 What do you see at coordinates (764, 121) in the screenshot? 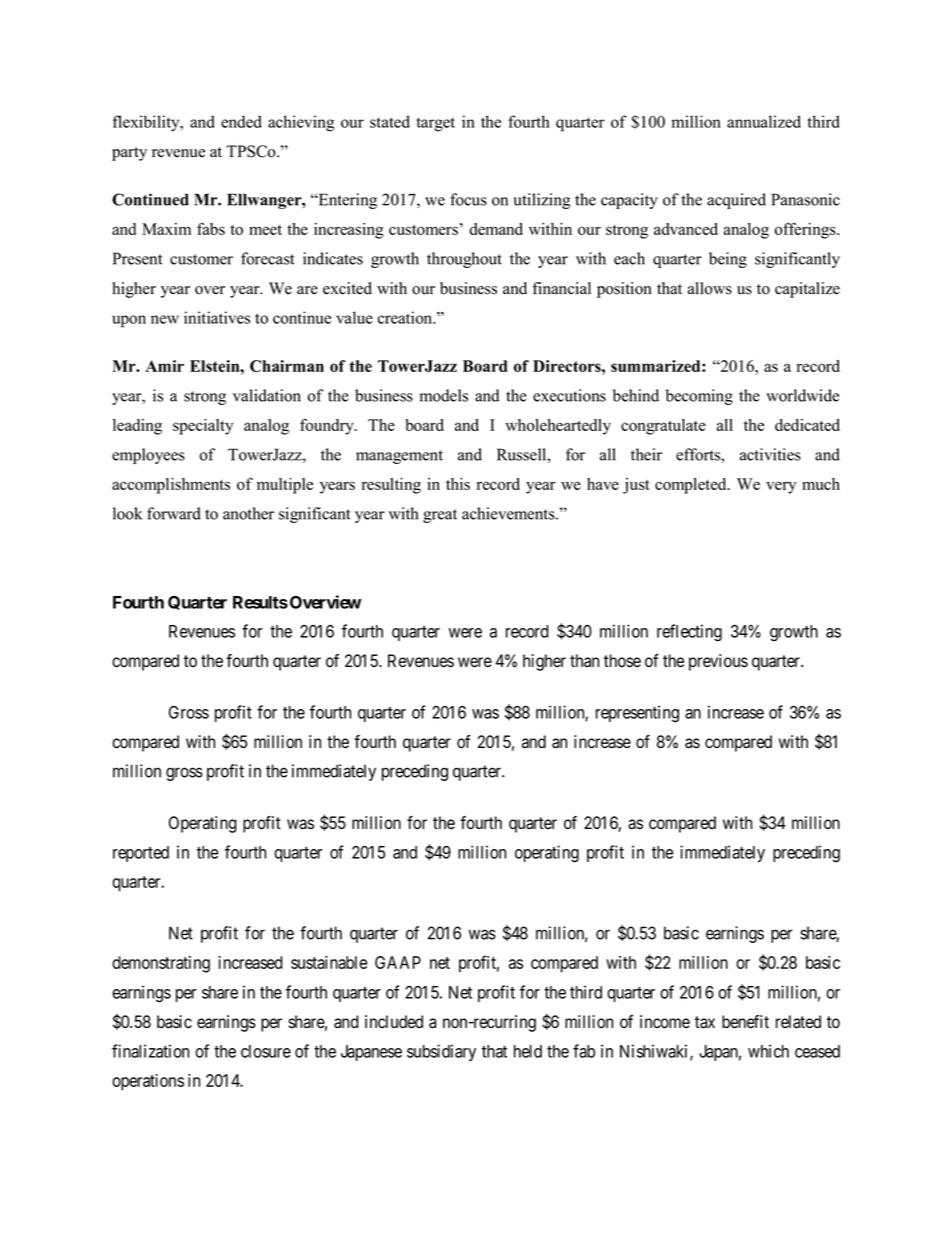
I see `annualized` at bounding box center [764, 121].
